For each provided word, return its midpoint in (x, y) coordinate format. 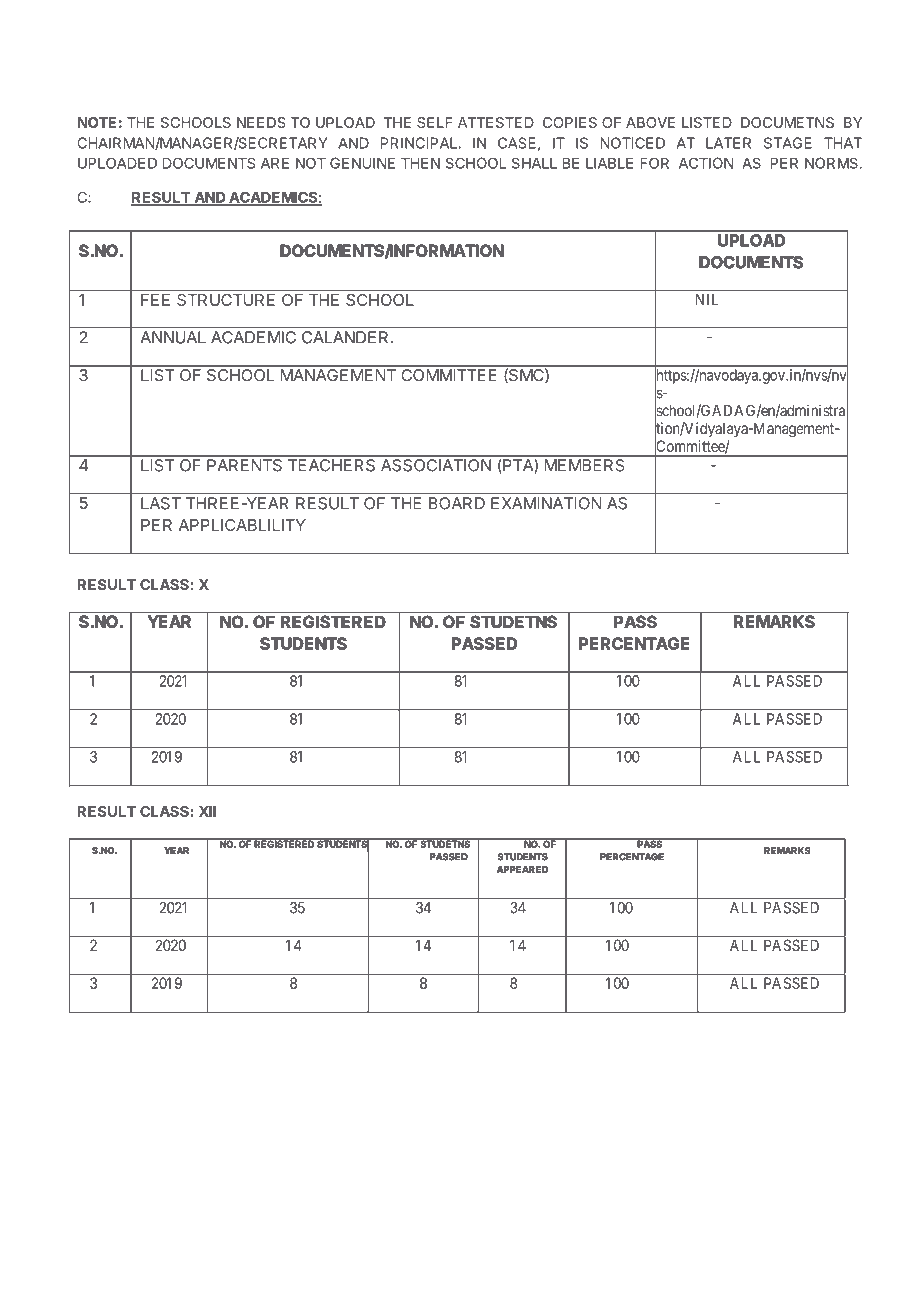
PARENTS (244, 465)
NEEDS (261, 122)
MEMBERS (584, 465)
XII (207, 811)
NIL (707, 299)
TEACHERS (331, 465)
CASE (517, 143)
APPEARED (522, 869)
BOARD (457, 503)
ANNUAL (173, 337)
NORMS (831, 163)
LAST (161, 503)
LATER (728, 143)
